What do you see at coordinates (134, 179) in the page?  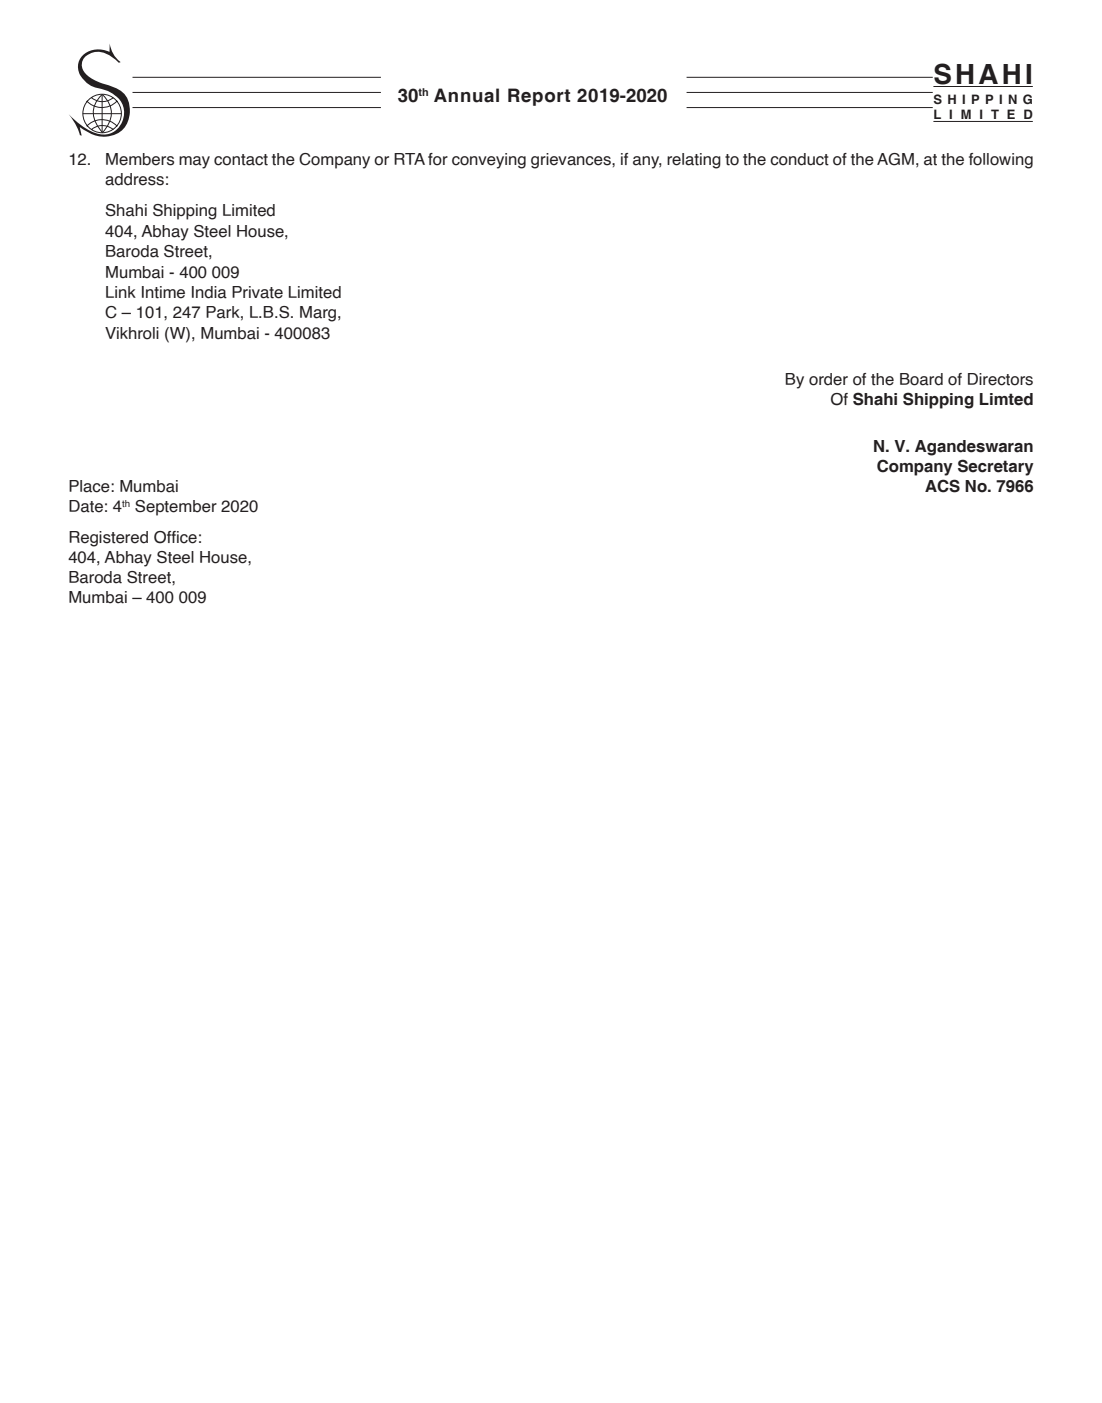 I see `address` at bounding box center [134, 179].
